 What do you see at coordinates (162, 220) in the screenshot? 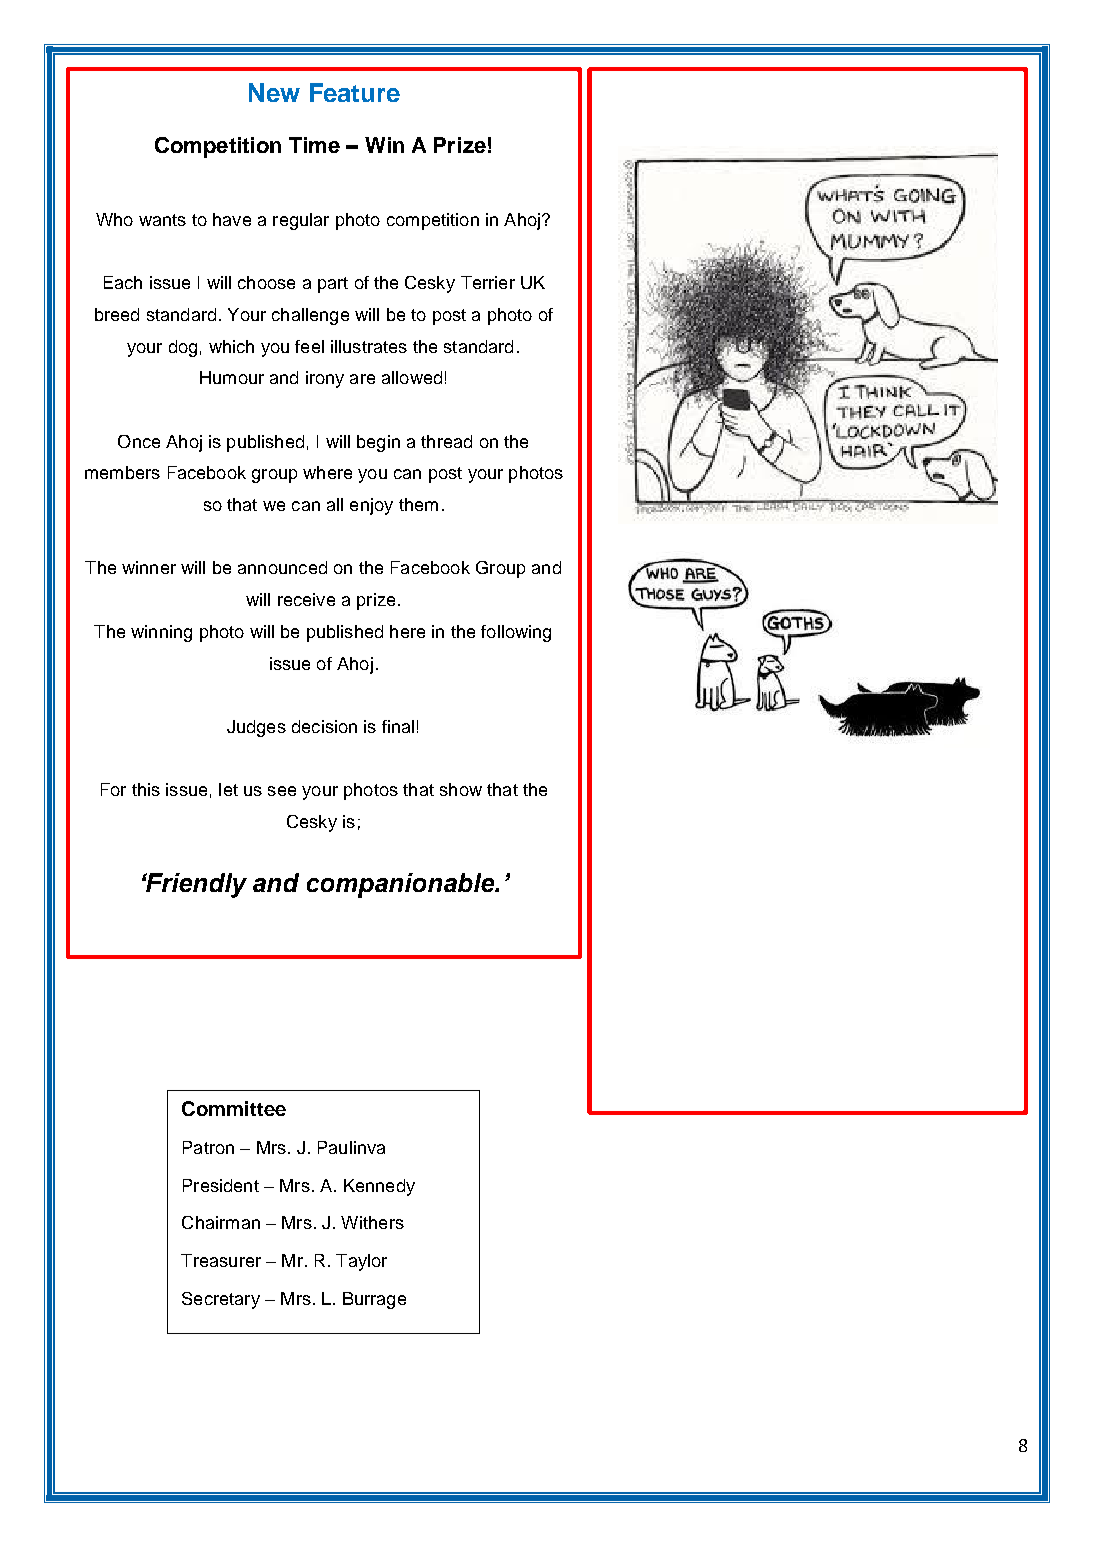
I see `wants` at bounding box center [162, 220].
